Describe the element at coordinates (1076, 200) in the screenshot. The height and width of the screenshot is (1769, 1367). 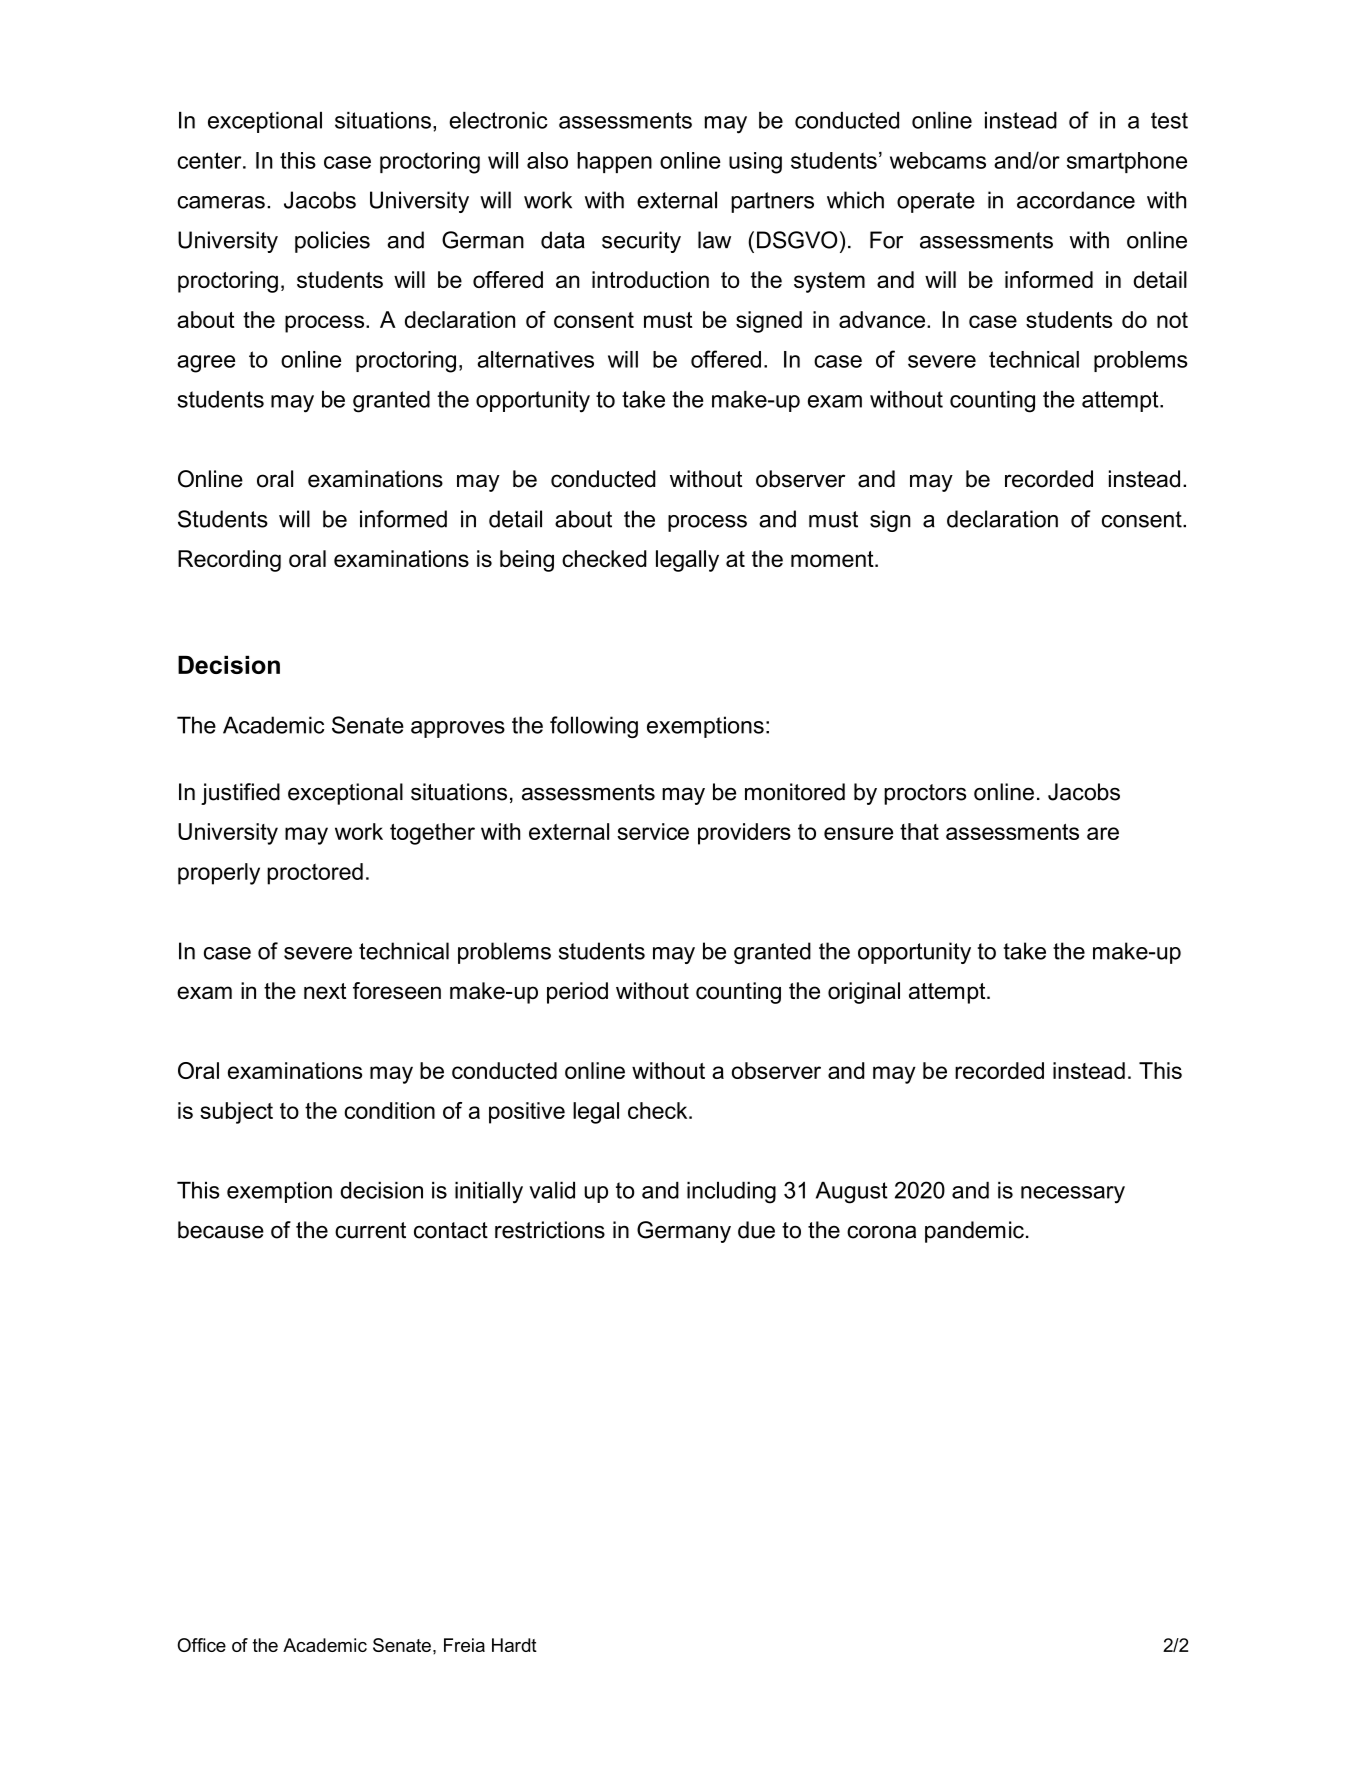
I see `accordance` at that location.
